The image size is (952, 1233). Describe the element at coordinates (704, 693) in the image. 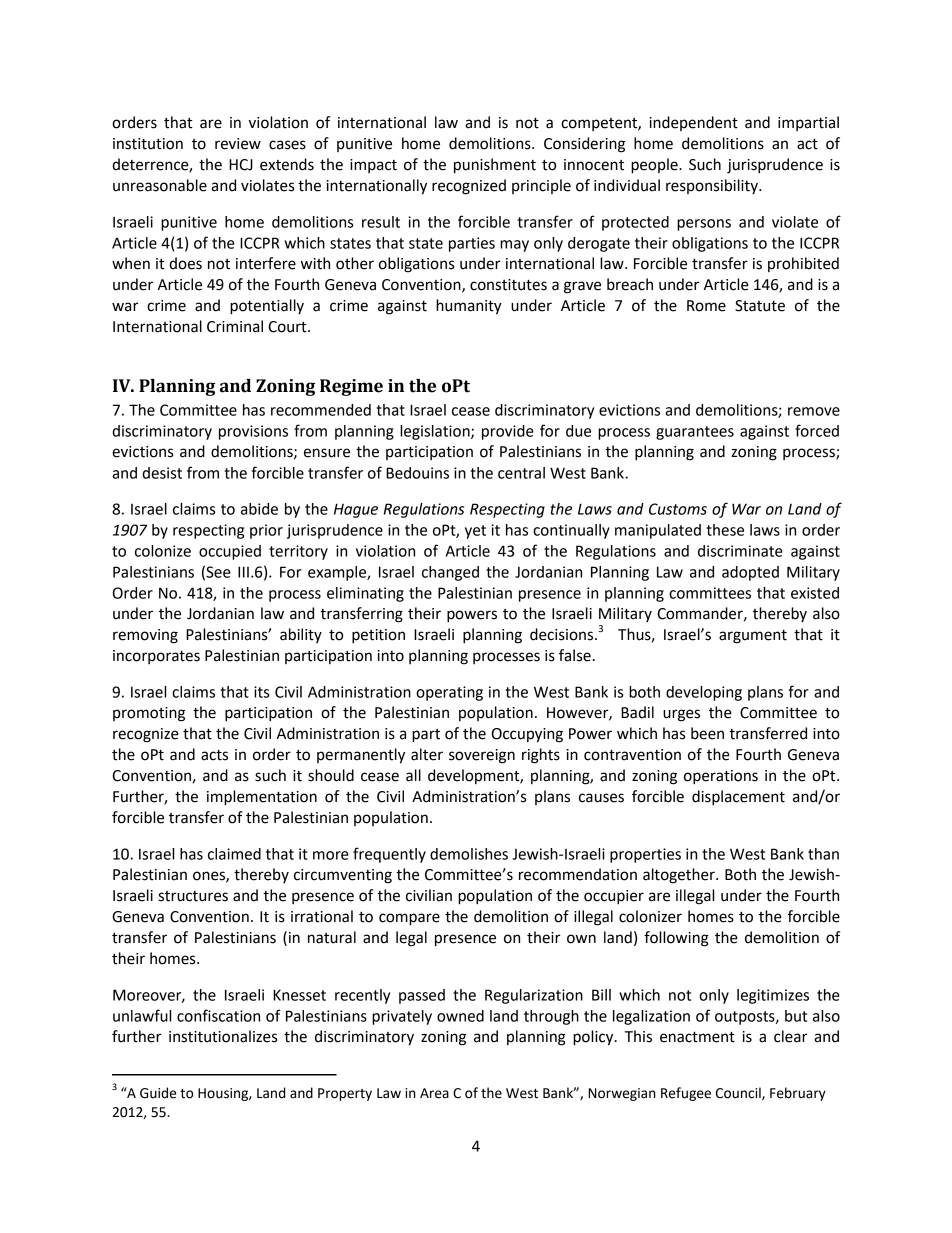

I see `developing` at that location.
